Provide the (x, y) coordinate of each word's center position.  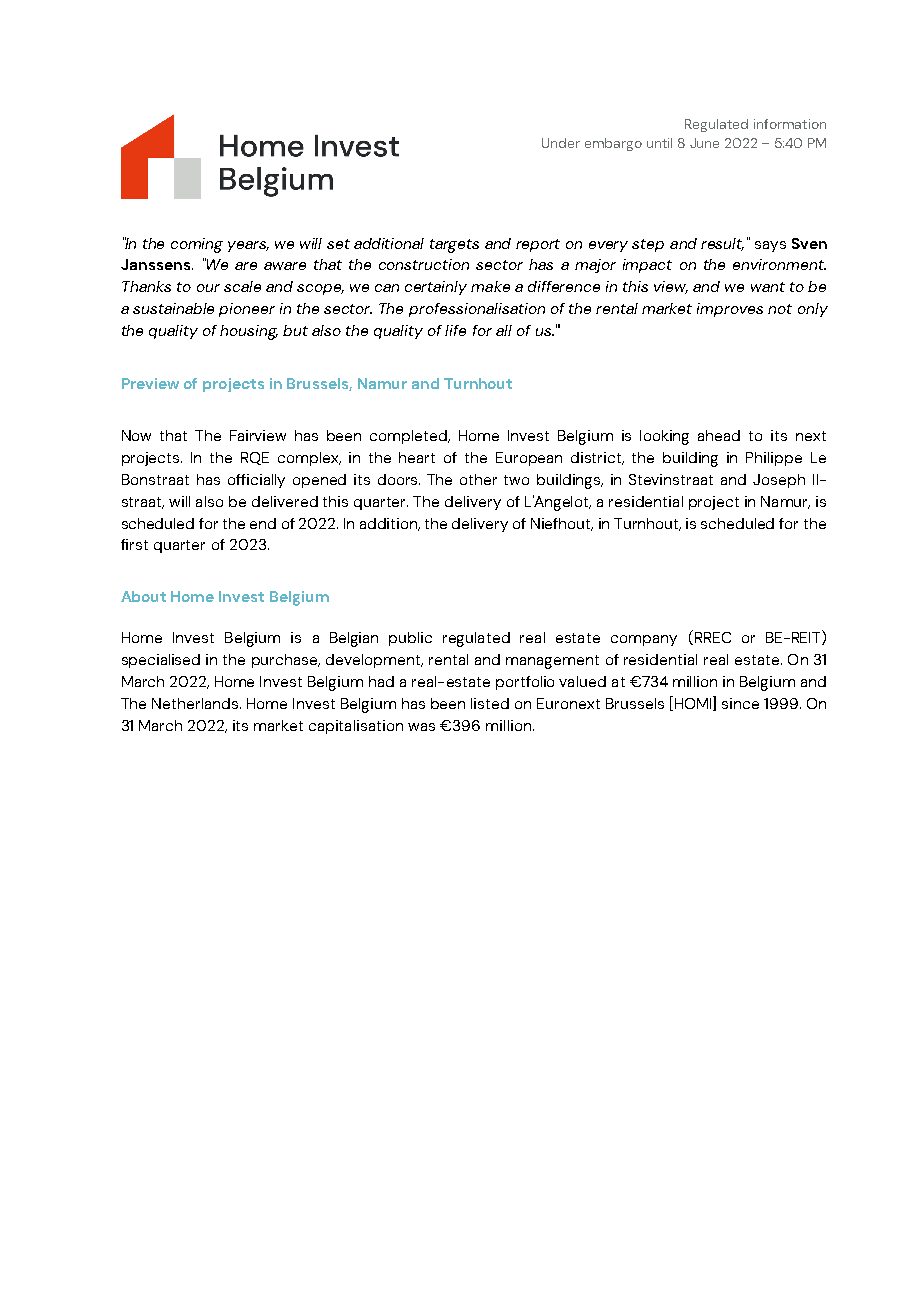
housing (249, 332)
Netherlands (195, 703)
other (478, 479)
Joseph (779, 481)
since (740, 703)
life (455, 330)
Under (561, 143)
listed (490, 703)
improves (730, 310)
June (704, 143)
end (263, 523)
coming (197, 245)
